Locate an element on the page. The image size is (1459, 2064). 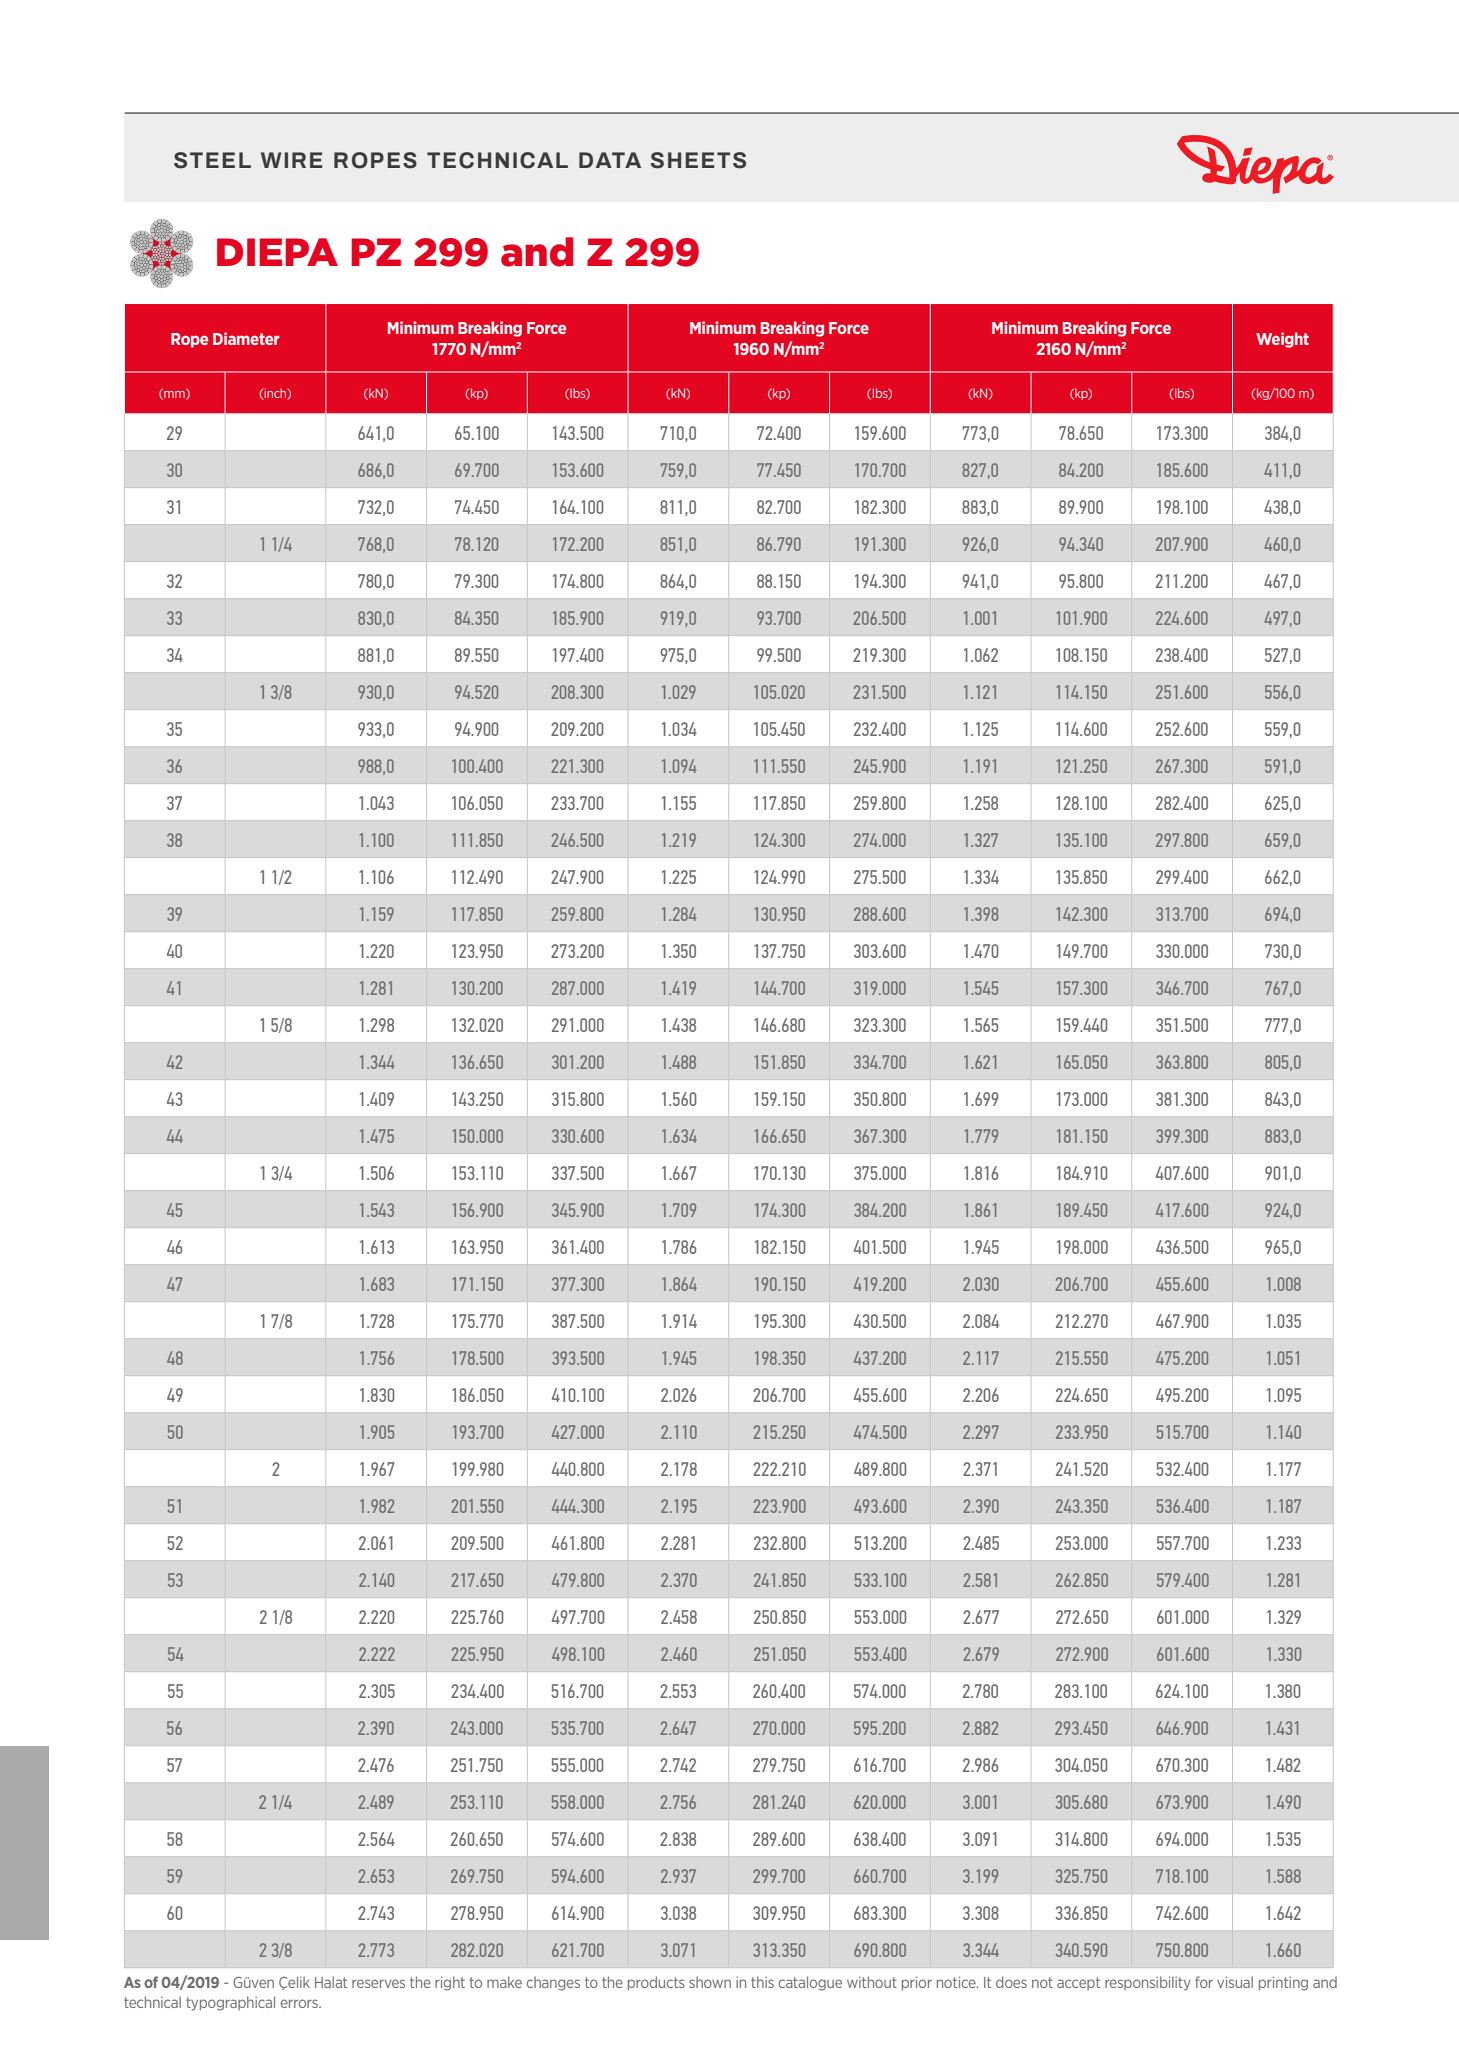
SHEETS is located at coordinates (698, 160).
